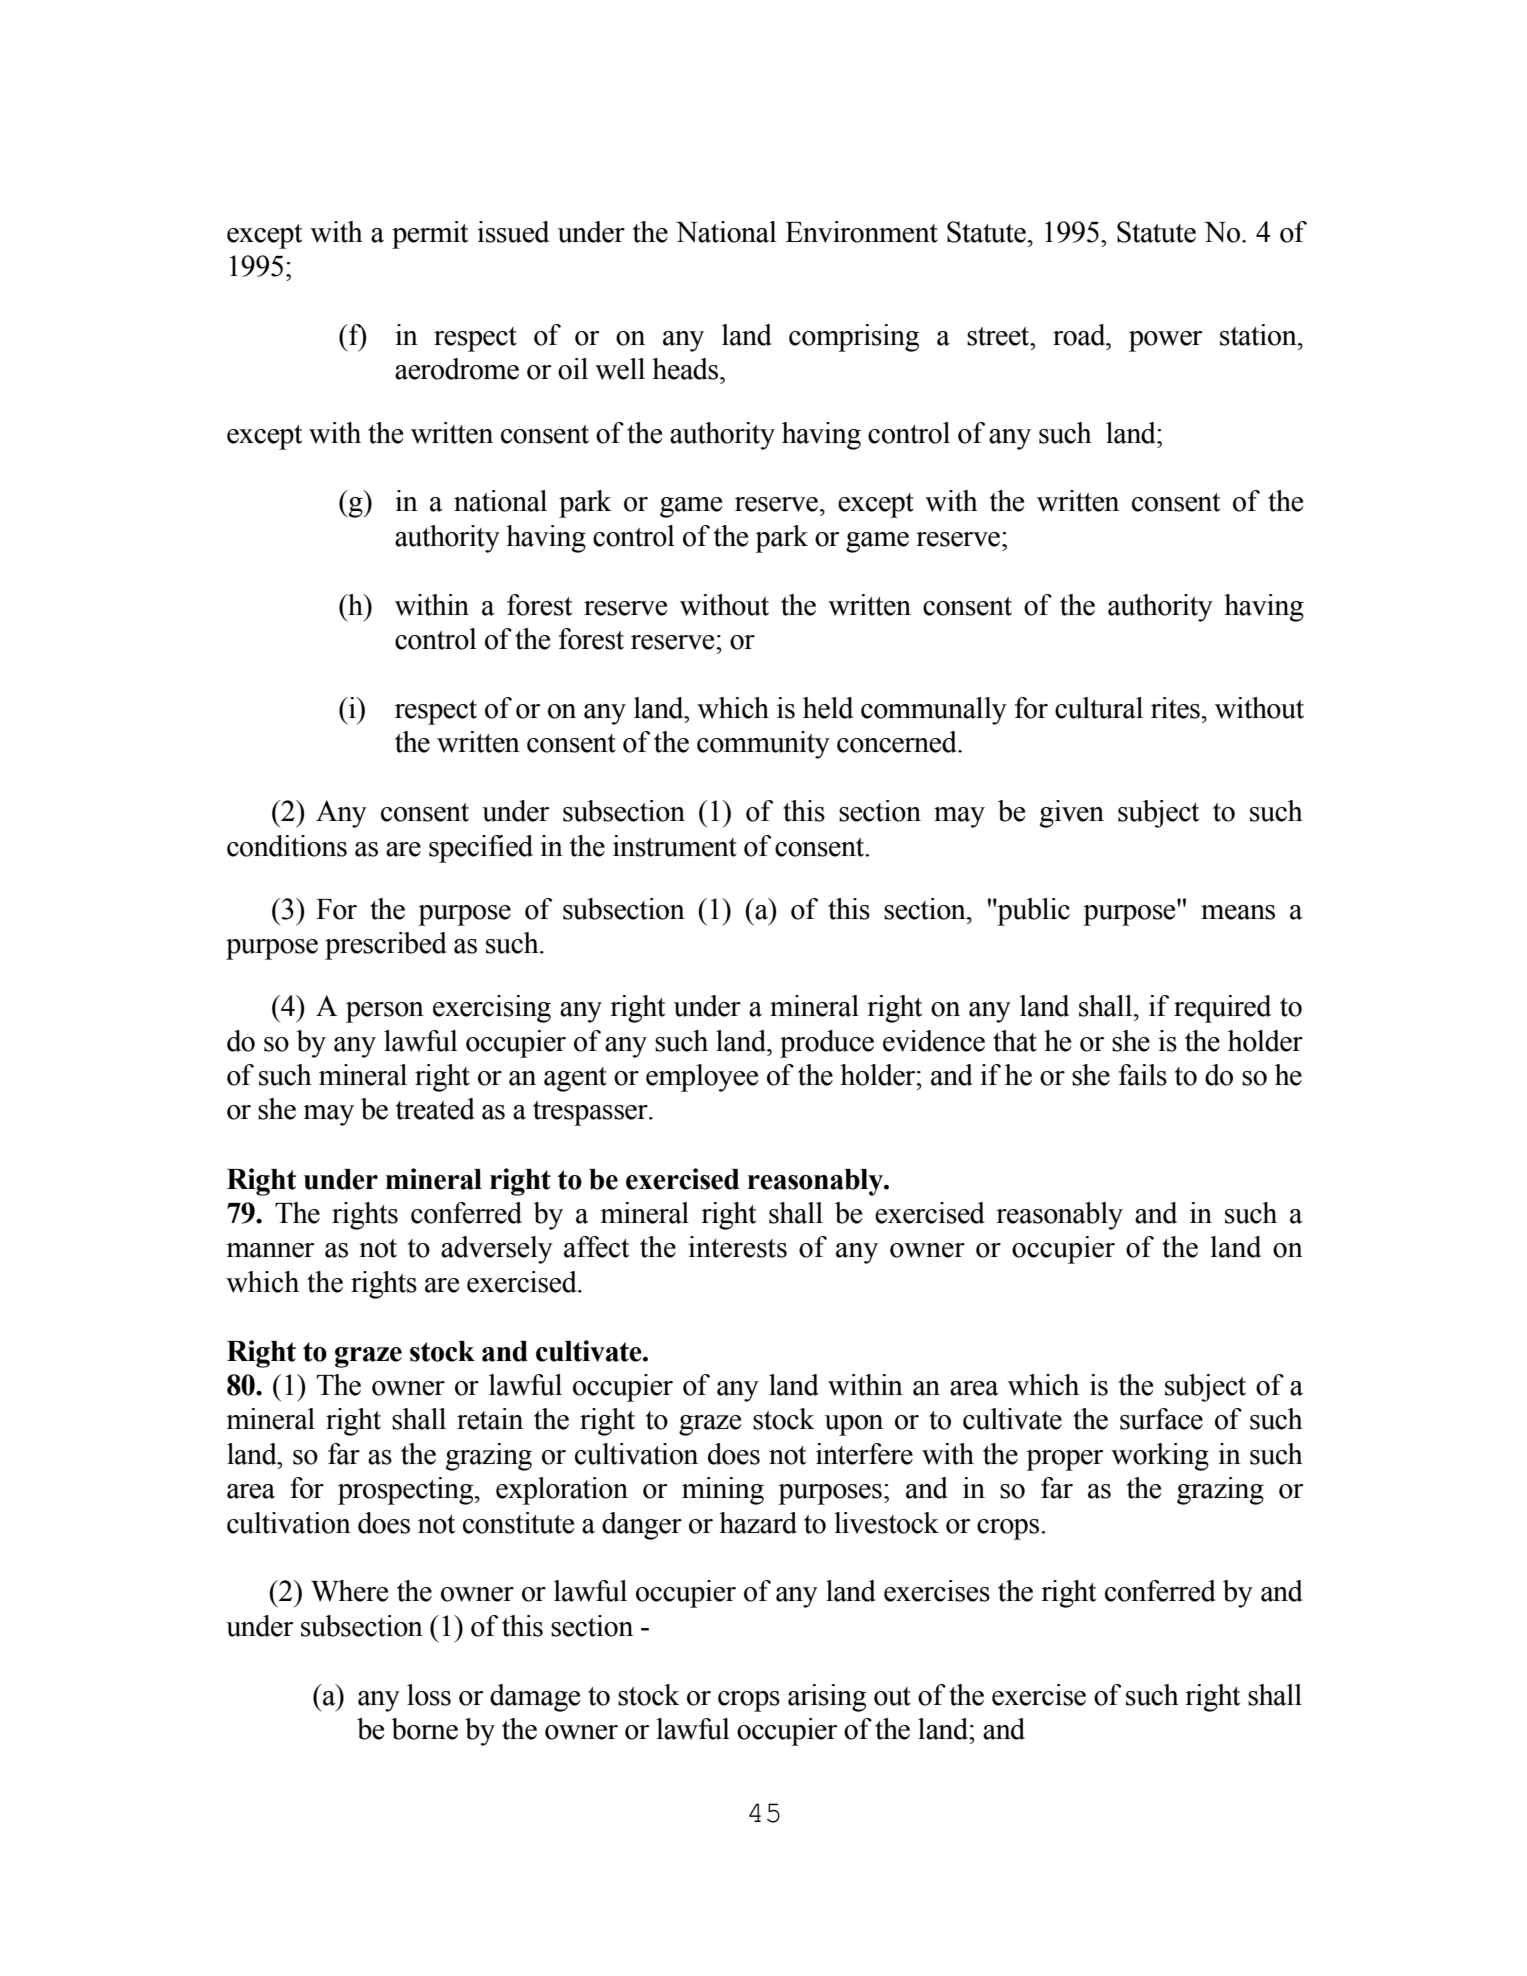  Describe the element at coordinates (385, 1012) in the page. I see `person` at that location.
